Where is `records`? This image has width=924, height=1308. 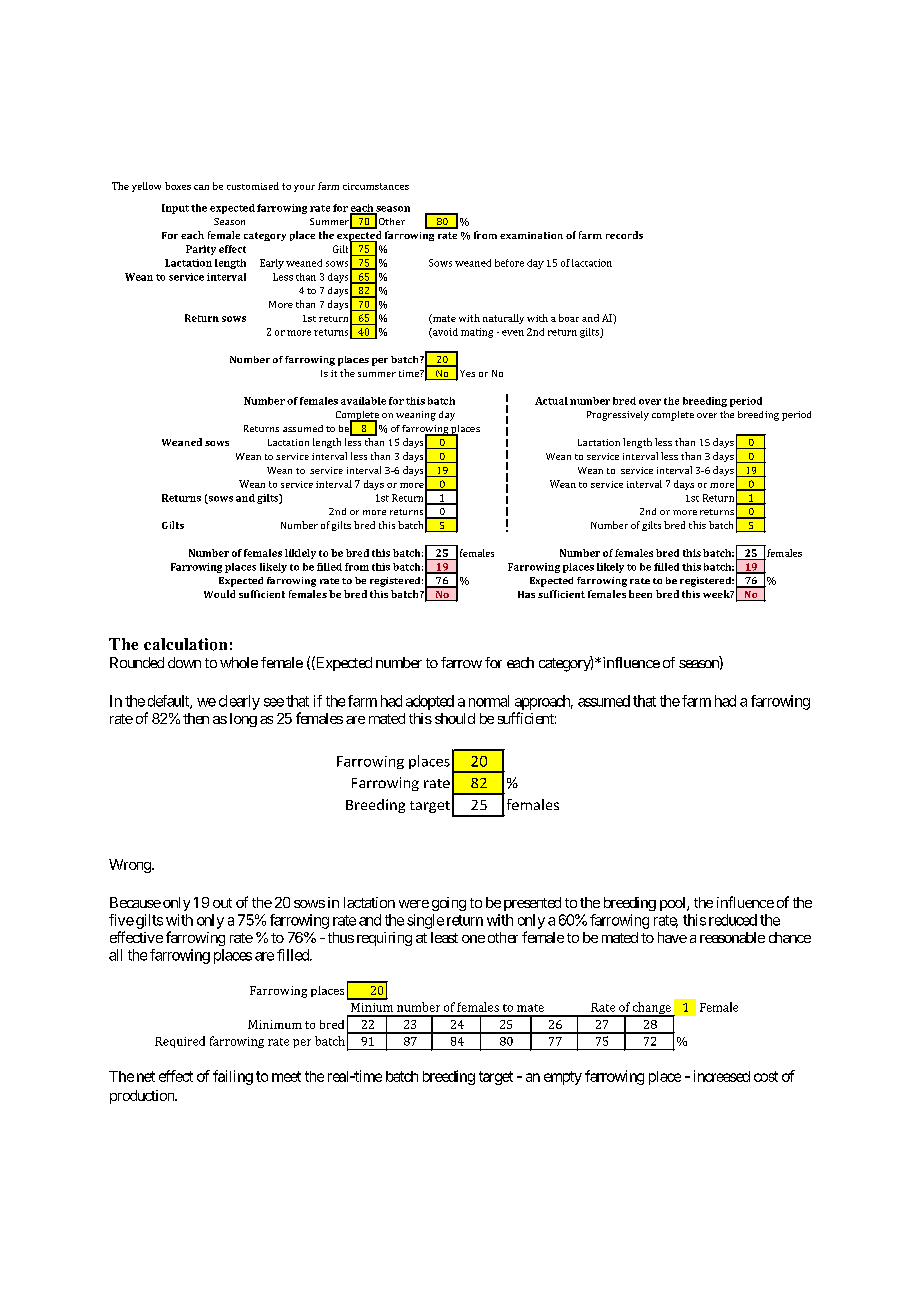
records is located at coordinates (624, 235).
